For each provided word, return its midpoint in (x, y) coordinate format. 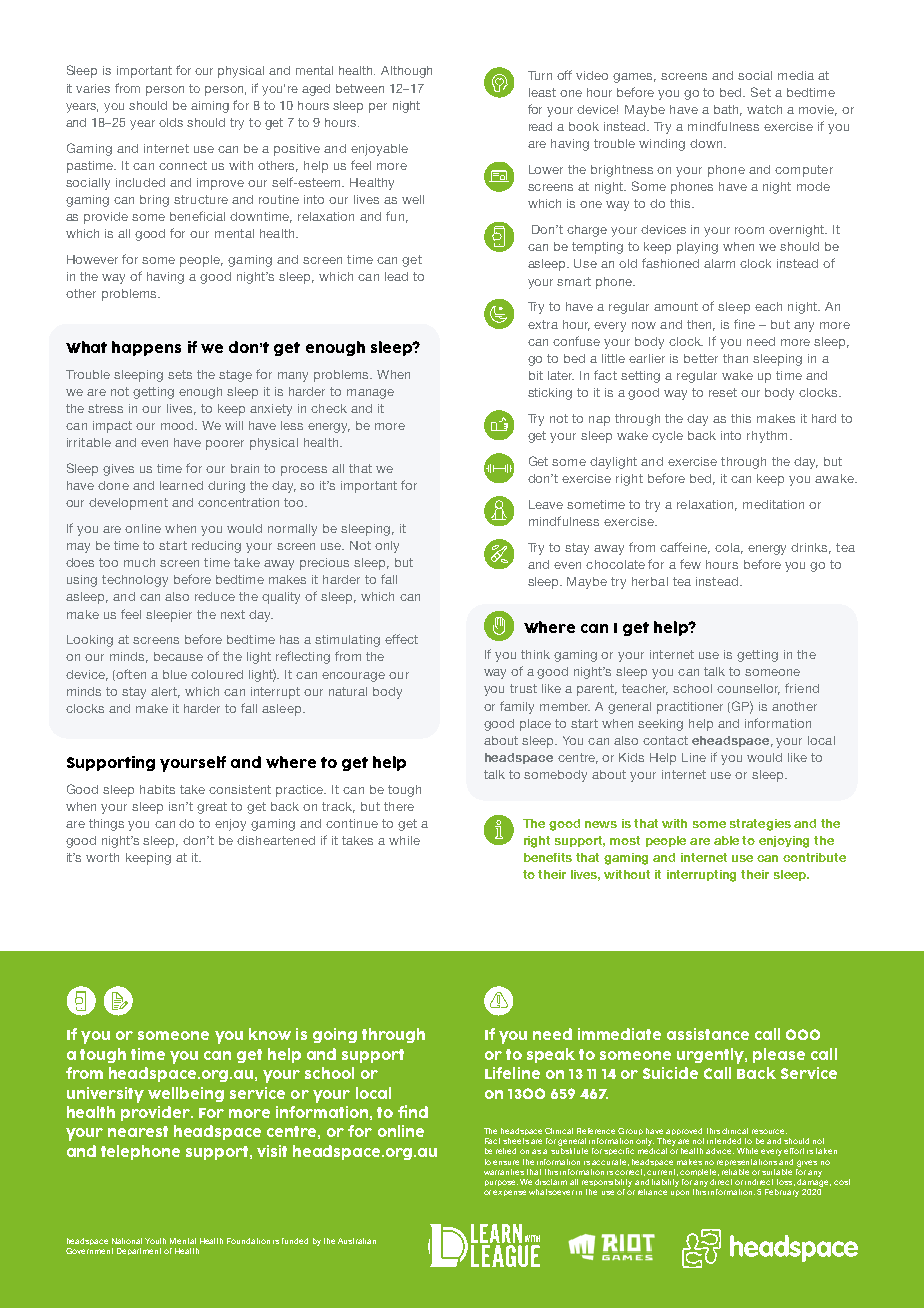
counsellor (748, 689)
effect (401, 639)
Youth (155, 1241)
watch (764, 109)
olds (171, 122)
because (178, 656)
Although (406, 72)
